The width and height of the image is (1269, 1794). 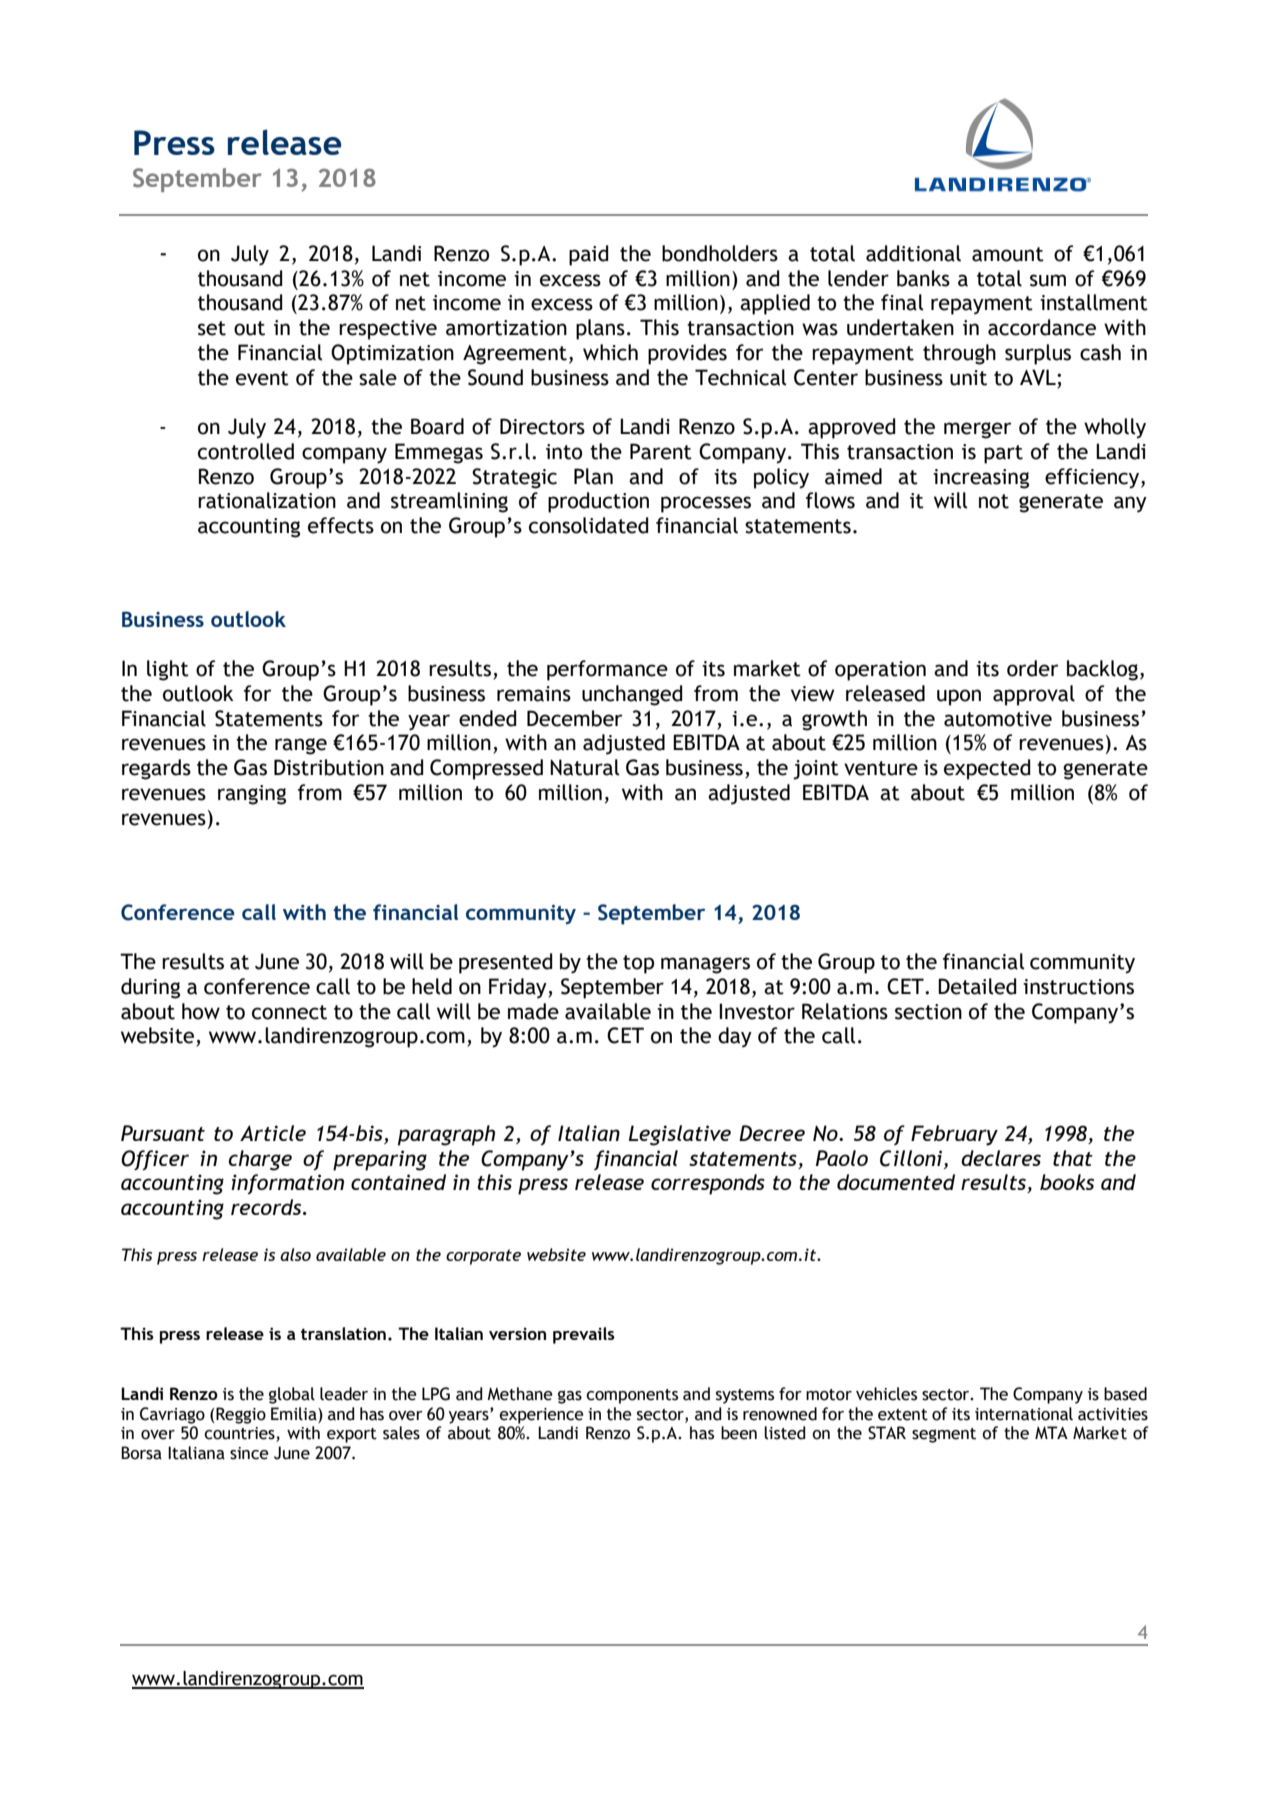 I want to click on expected, so click(x=987, y=769).
